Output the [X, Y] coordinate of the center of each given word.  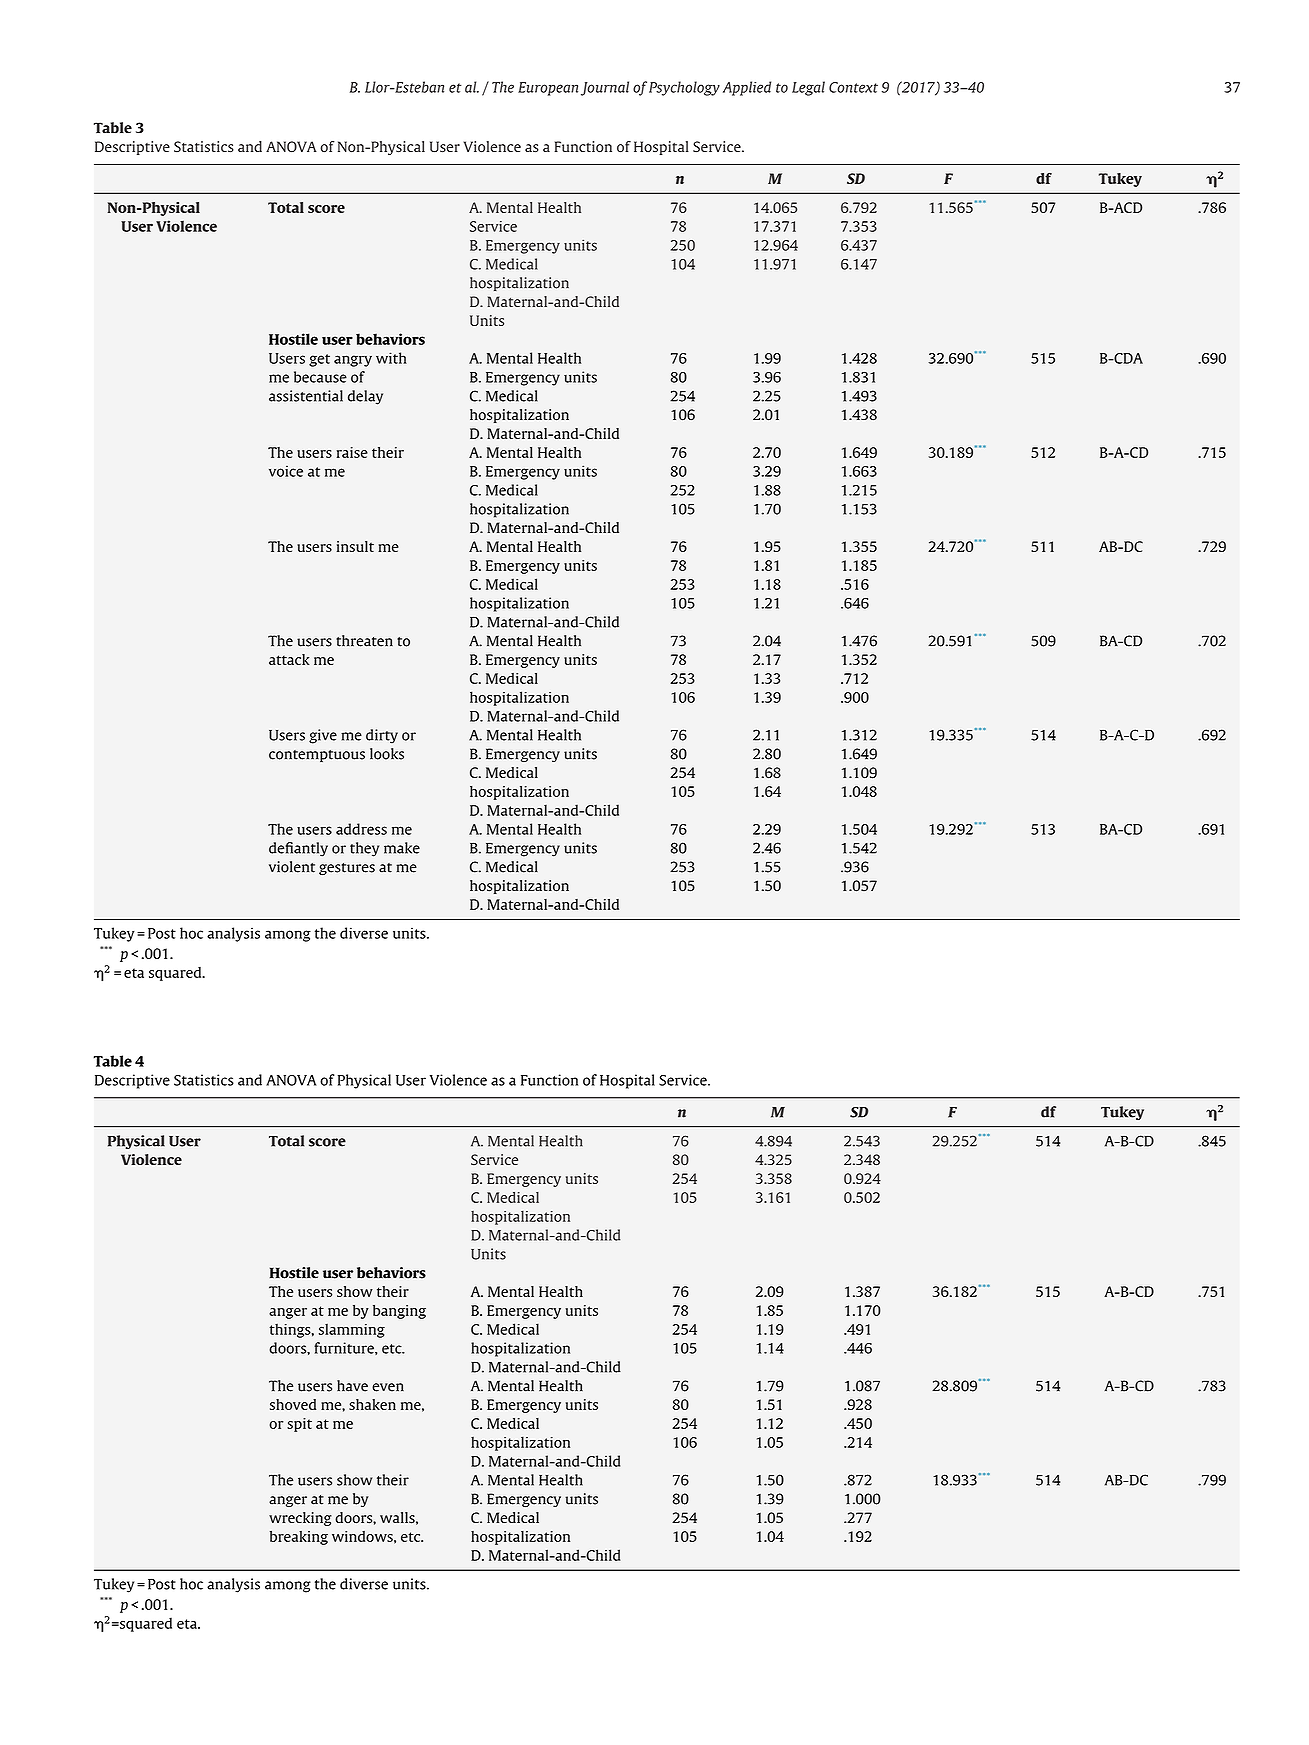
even [388, 1387]
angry [353, 361]
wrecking [300, 1519]
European [548, 89]
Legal [808, 88]
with [391, 358]
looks [387, 754]
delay [365, 397]
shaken [372, 1404]
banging [399, 1312]
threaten [364, 641]
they [364, 849]
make [402, 848]
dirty [382, 736]
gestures [347, 869]
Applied [747, 88]
